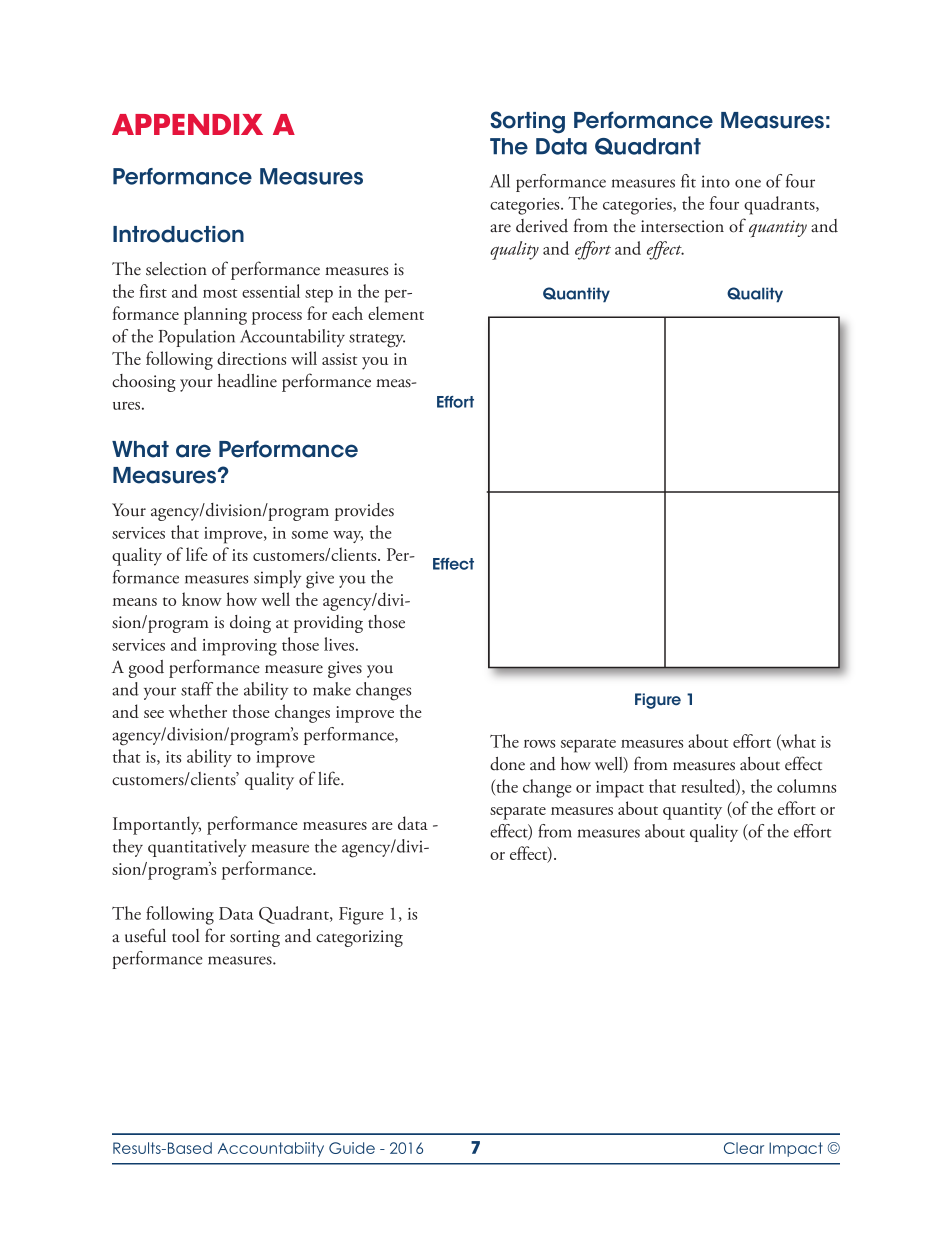 Image resolution: width=952 pixels, height=1233 pixels. I want to click on All, so click(500, 181).
